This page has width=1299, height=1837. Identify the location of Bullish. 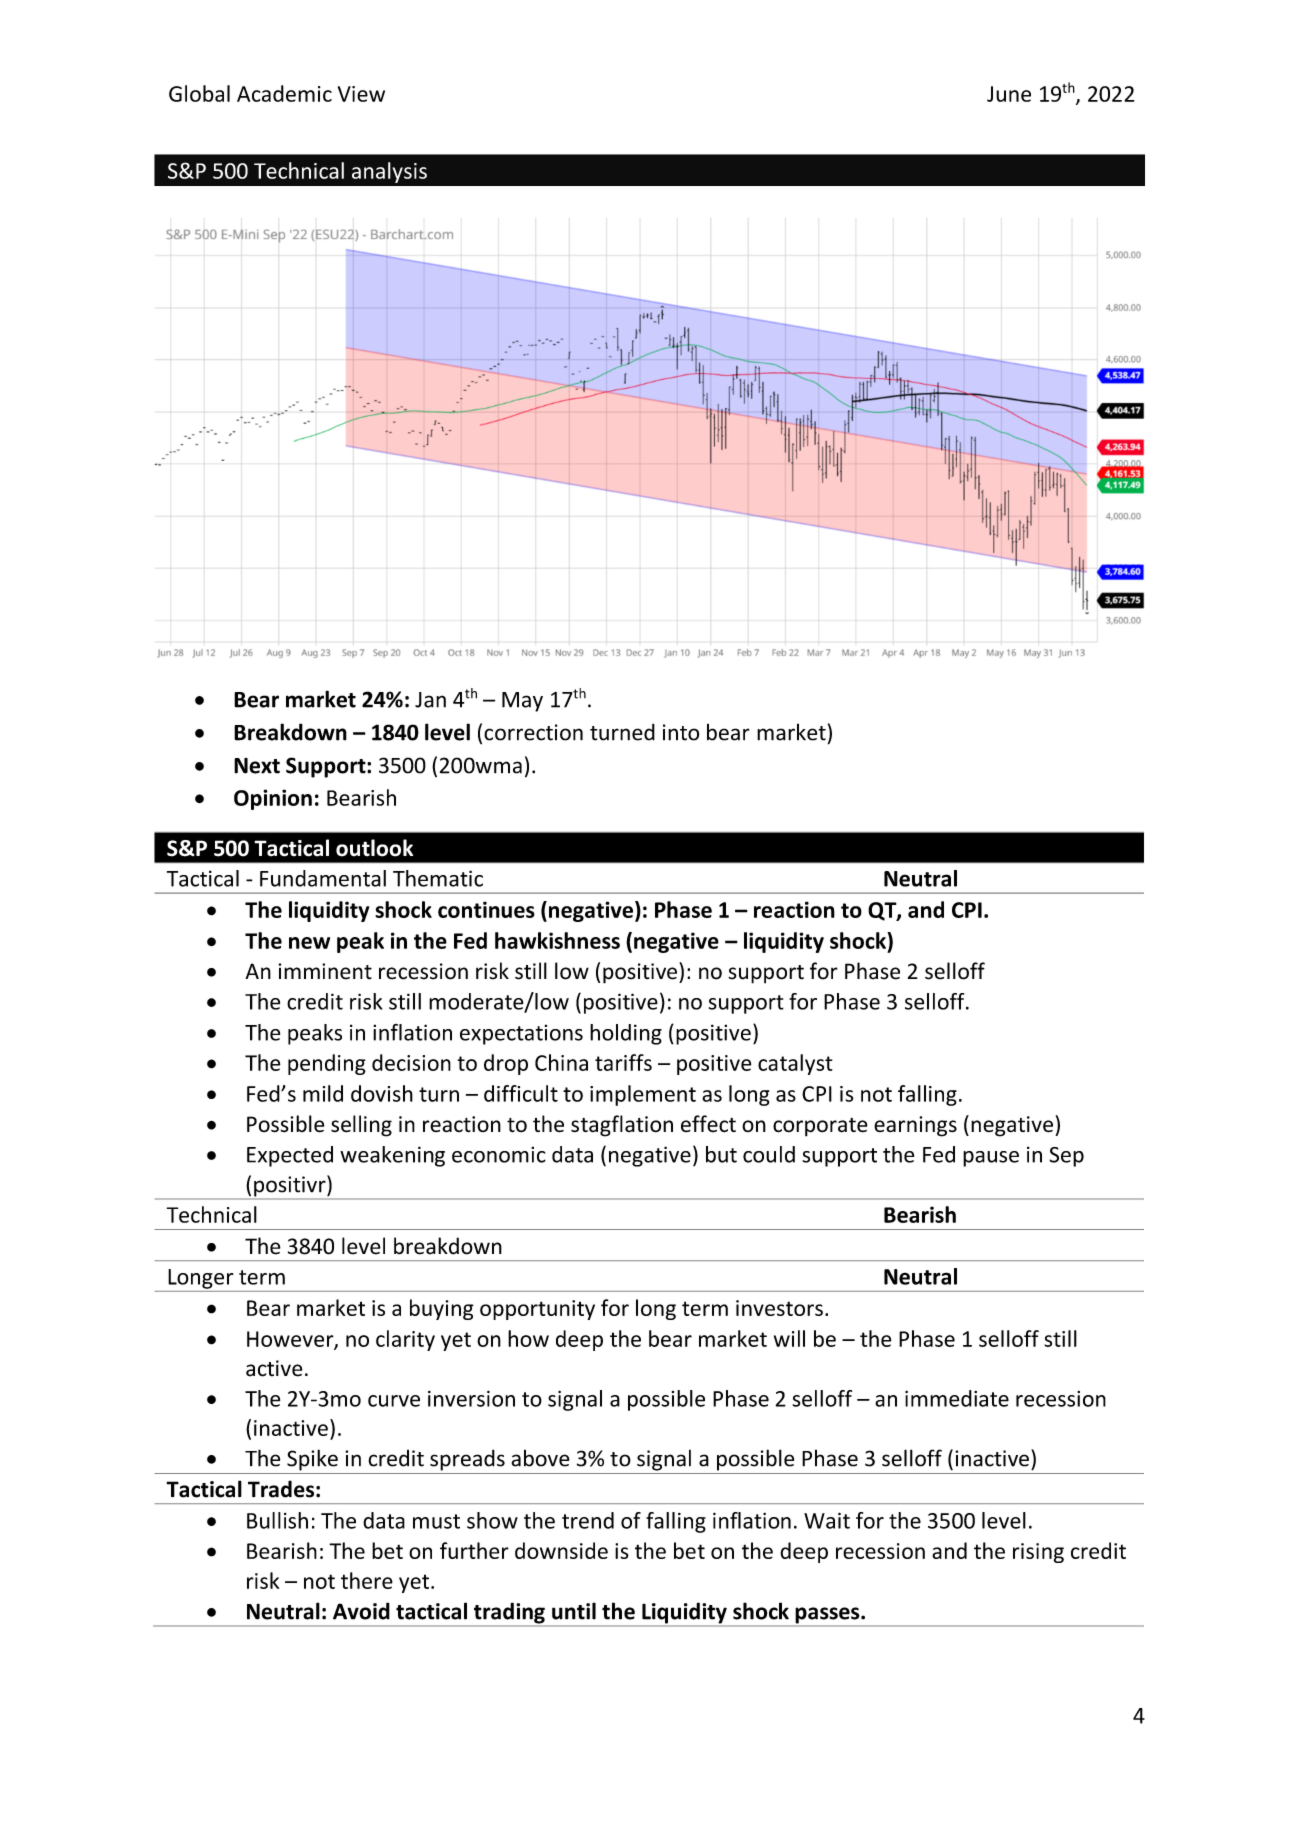
(277, 1520).
